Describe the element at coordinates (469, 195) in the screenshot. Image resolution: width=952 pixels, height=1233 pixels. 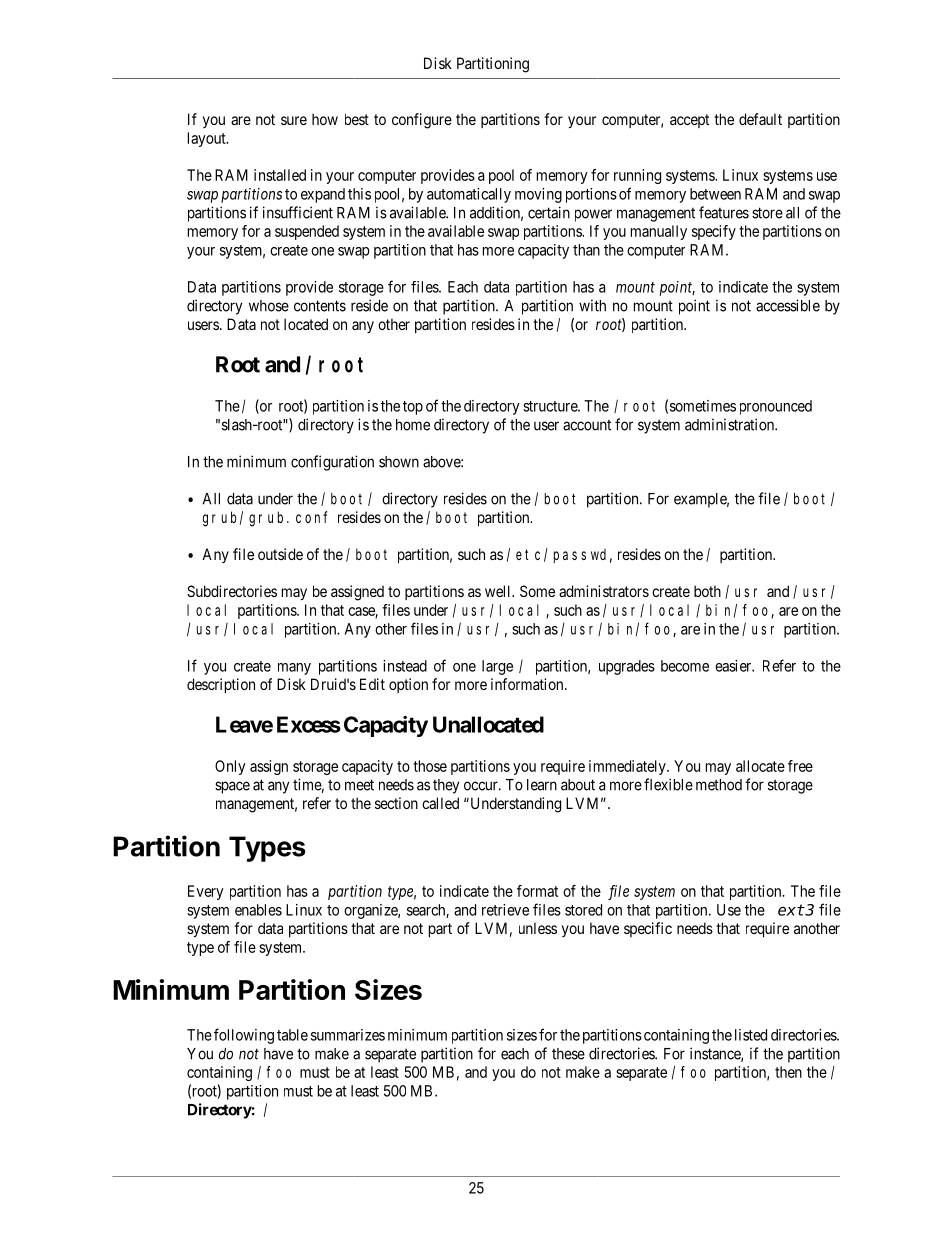
I see `automatically` at that location.
